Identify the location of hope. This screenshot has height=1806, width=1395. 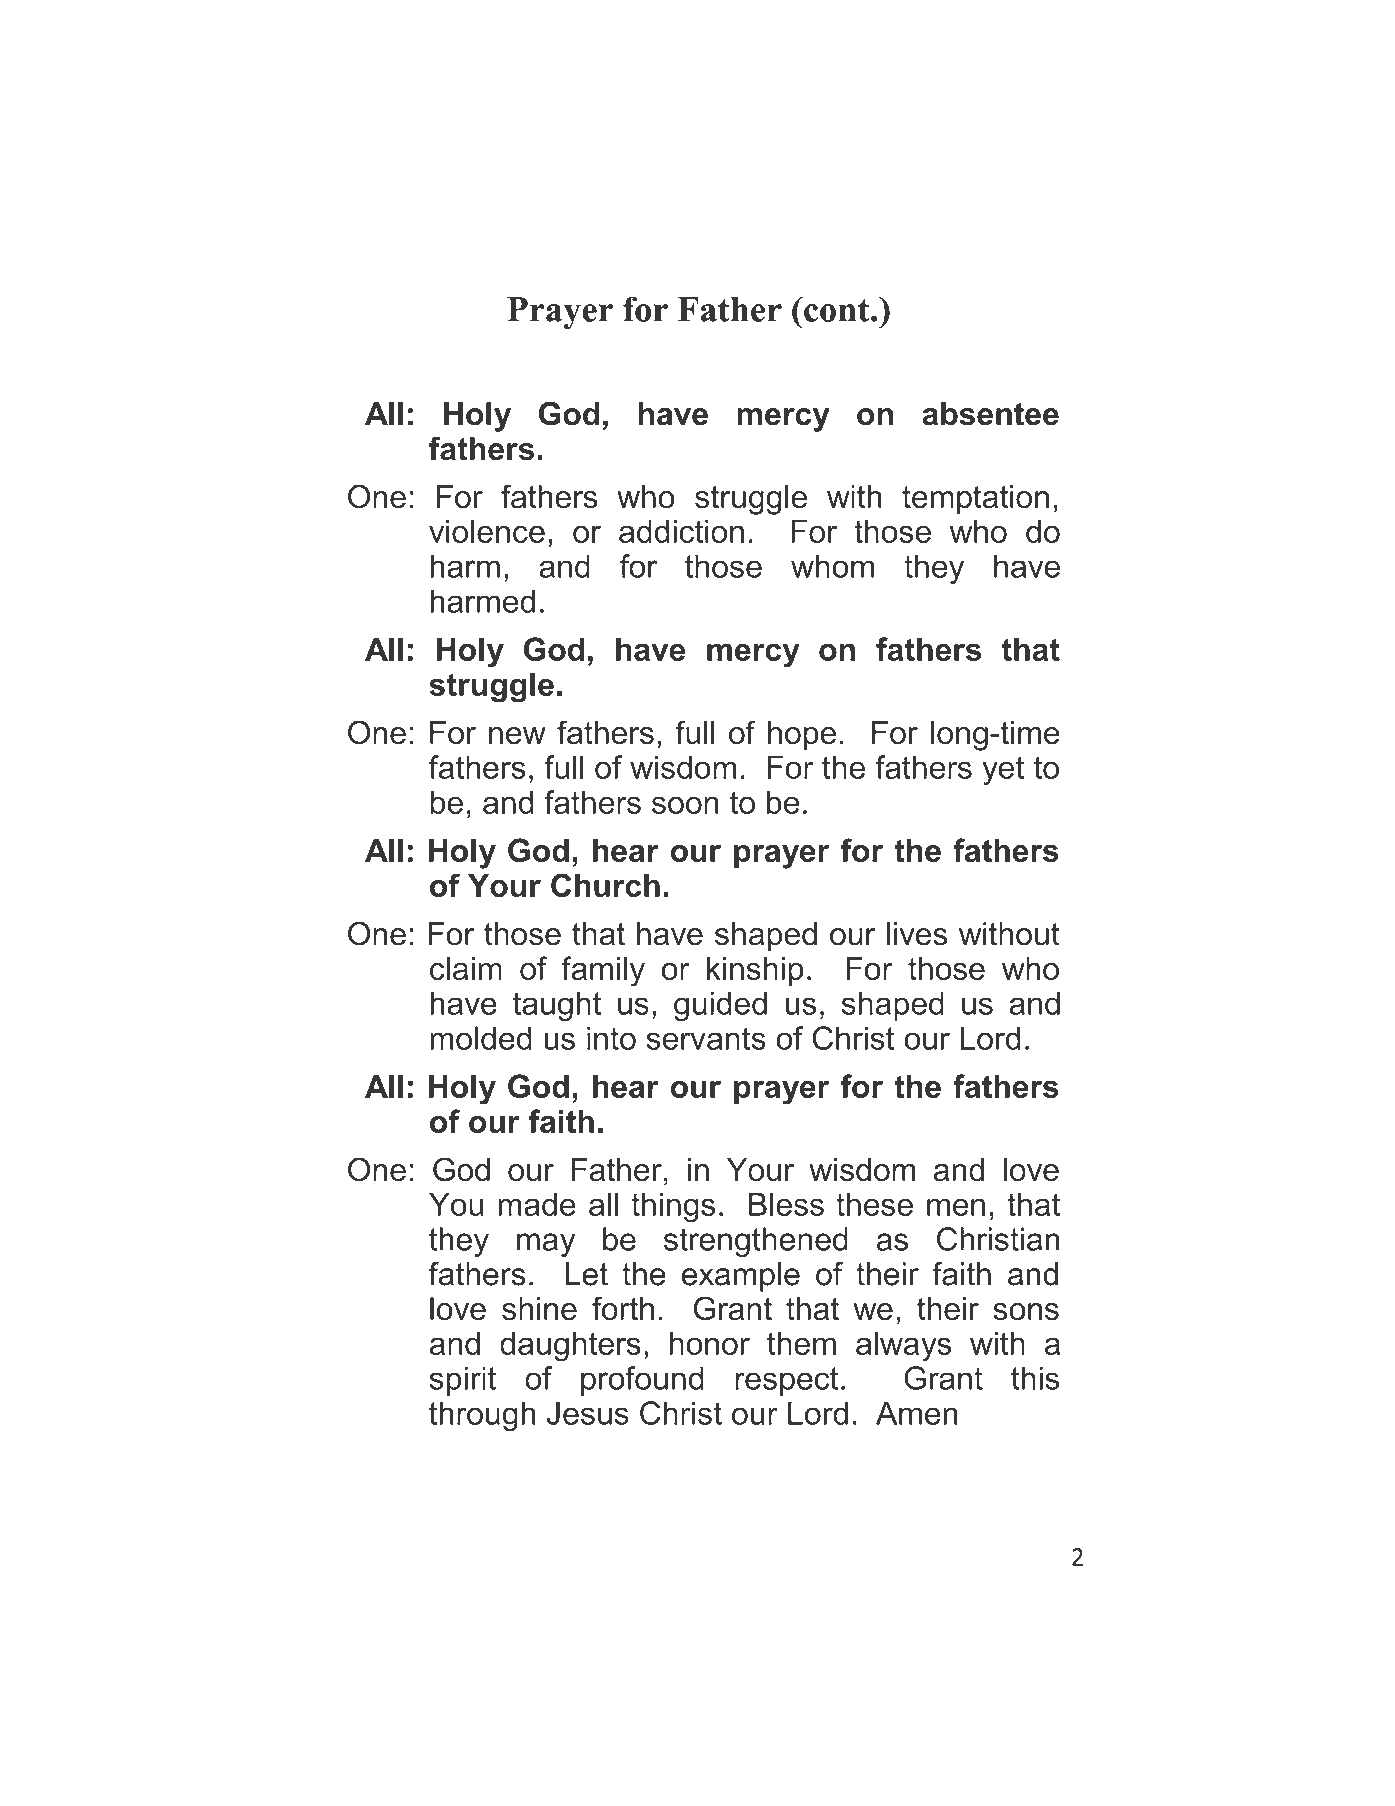
(802, 736).
